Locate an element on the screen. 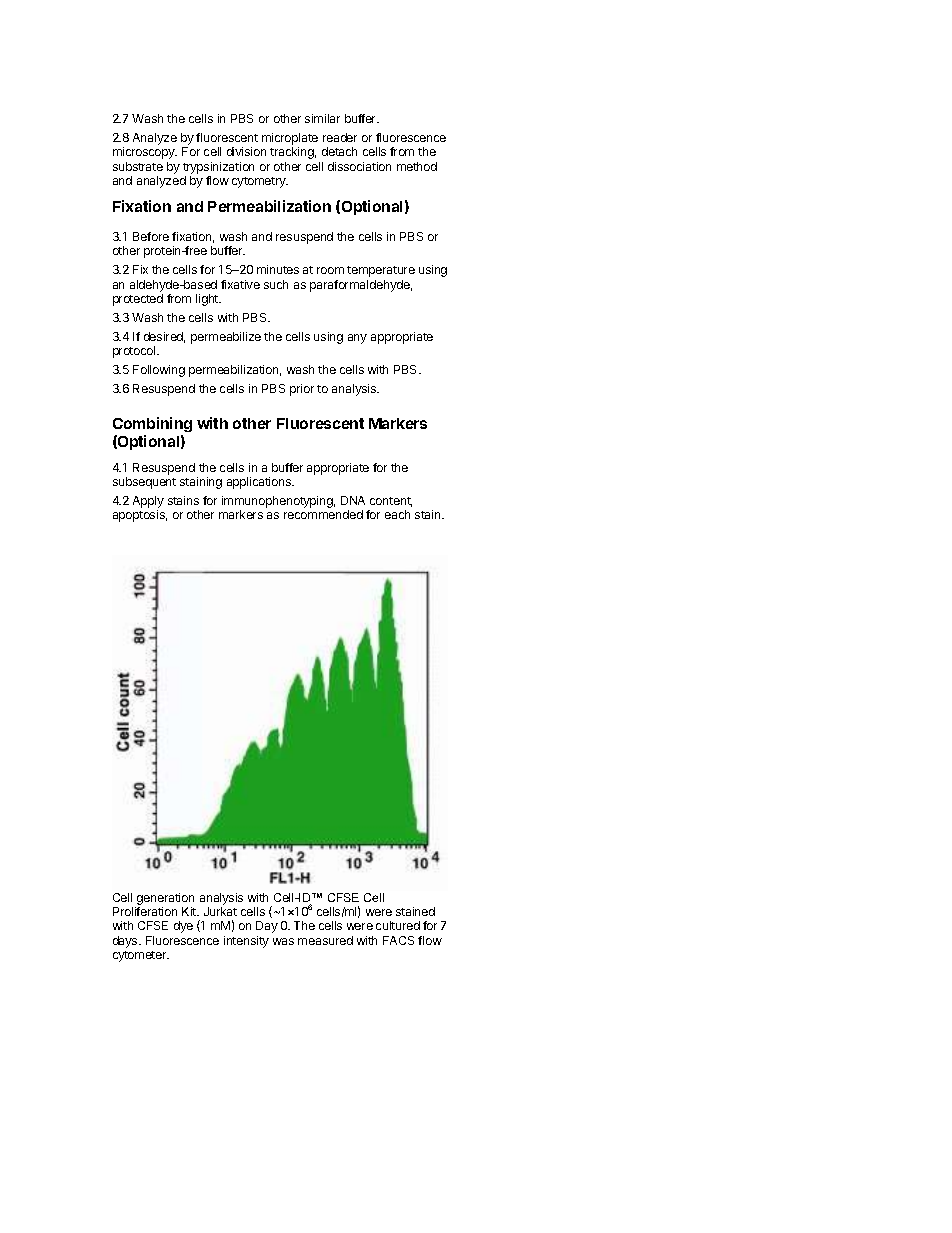 Image resolution: width=952 pixels, height=1233 pixels. each is located at coordinates (397, 514).
